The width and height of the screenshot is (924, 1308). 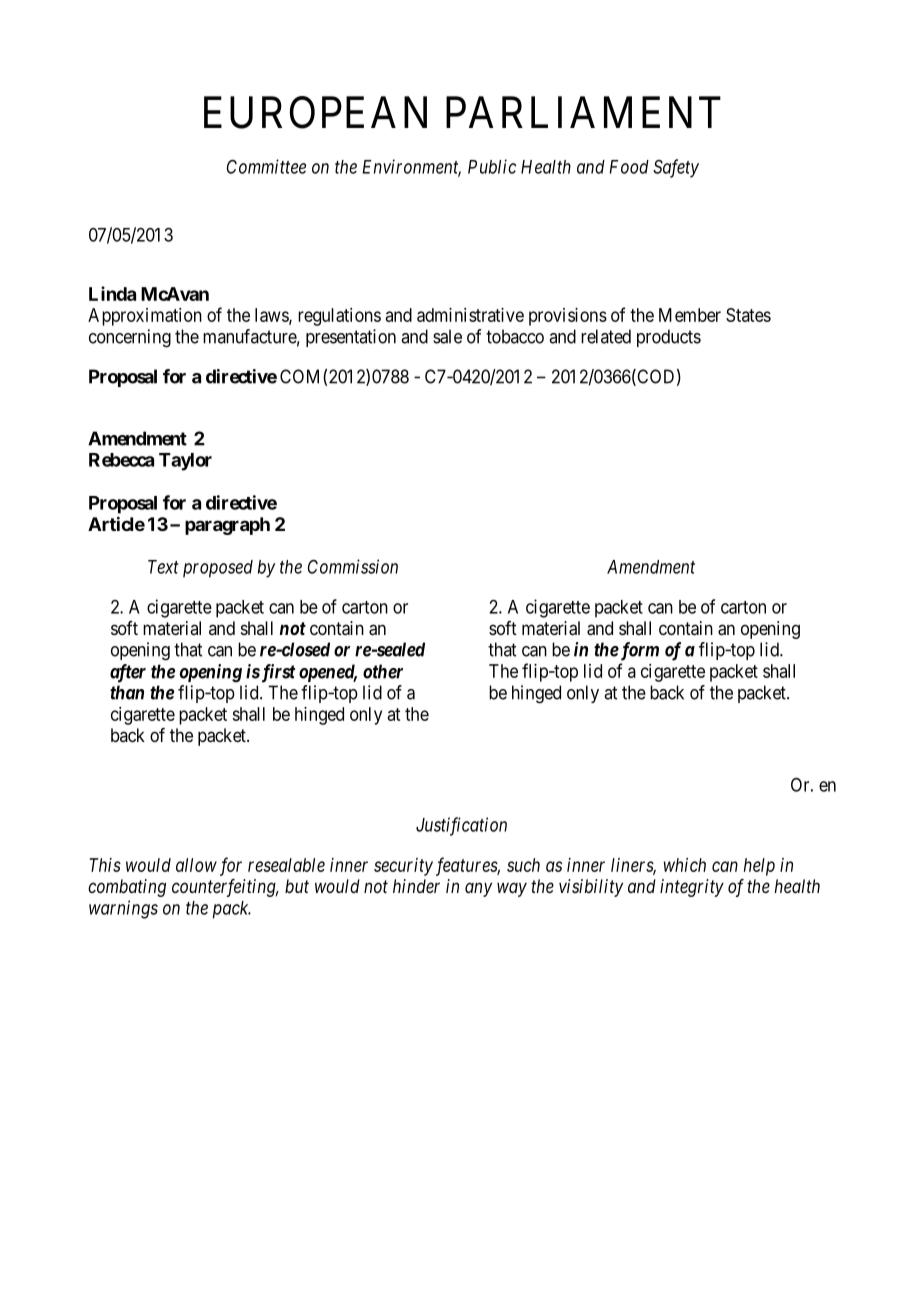 I want to click on products, so click(x=669, y=338).
